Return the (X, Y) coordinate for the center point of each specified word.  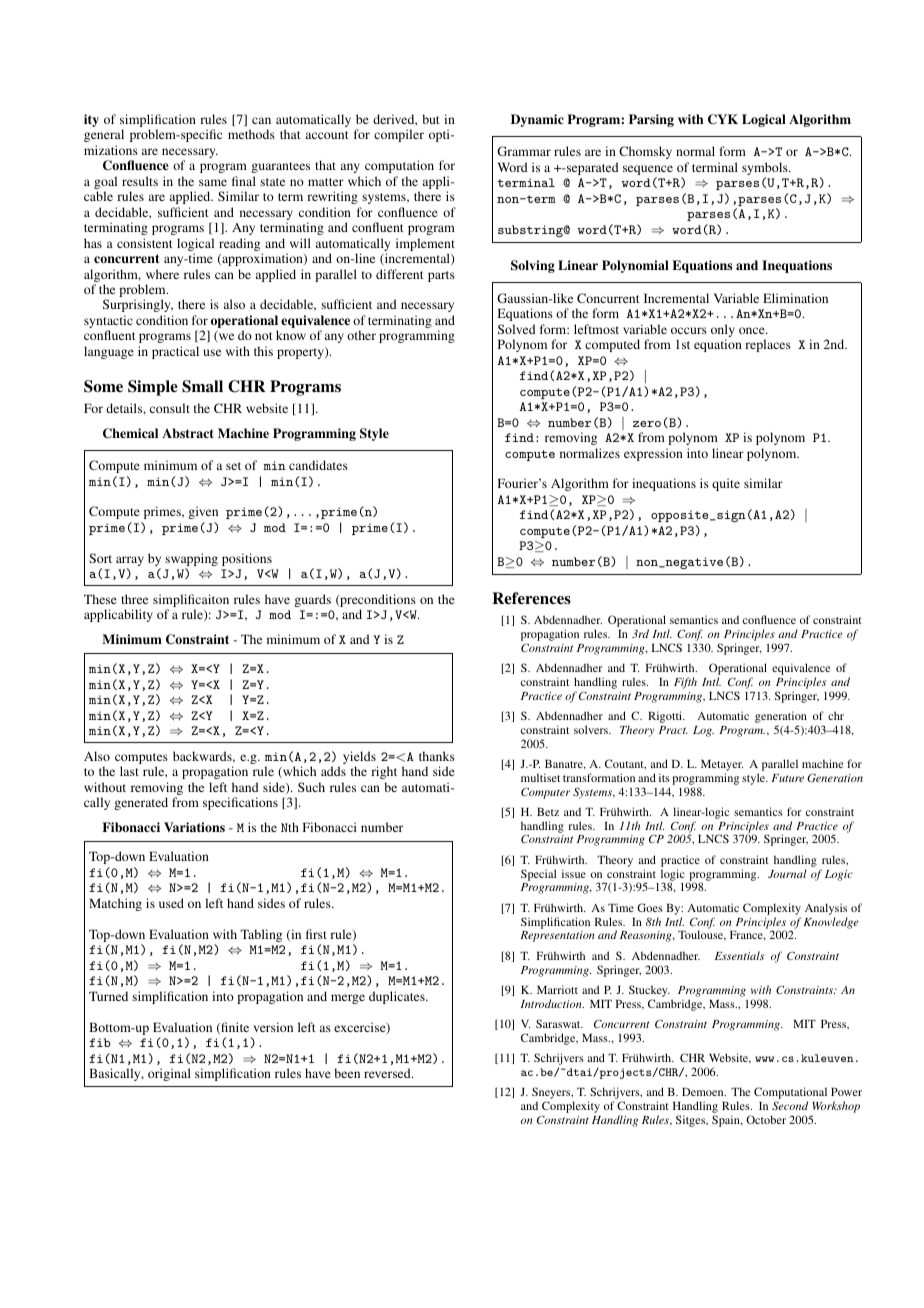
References (531, 598)
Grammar (524, 151)
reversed (388, 1073)
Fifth (685, 683)
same (213, 182)
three (134, 599)
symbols (766, 170)
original (169, 1074)
